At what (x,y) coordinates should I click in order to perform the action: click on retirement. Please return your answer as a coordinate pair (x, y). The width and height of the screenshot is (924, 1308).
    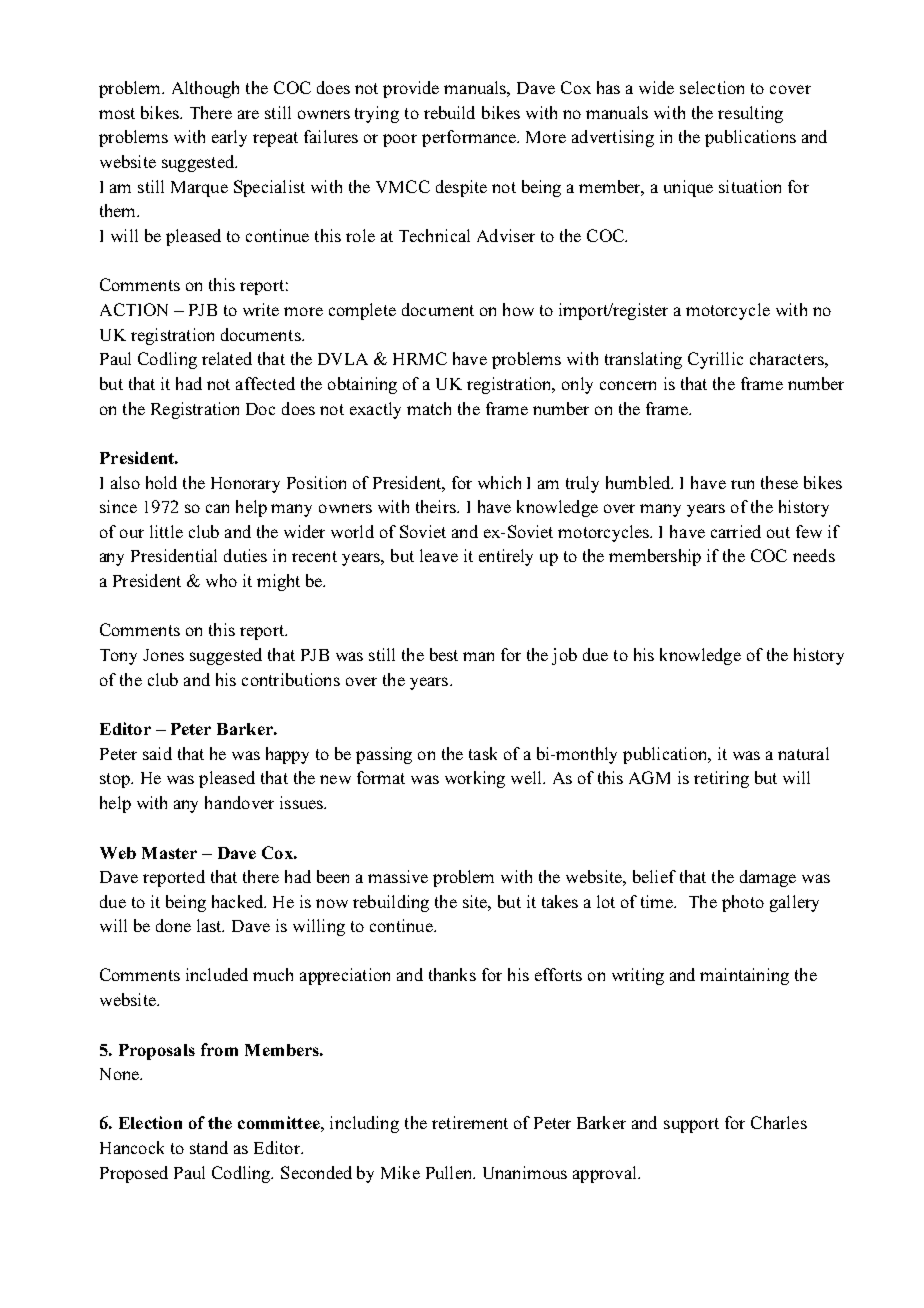
    Looking at the image, I should click on (470, 1122).
